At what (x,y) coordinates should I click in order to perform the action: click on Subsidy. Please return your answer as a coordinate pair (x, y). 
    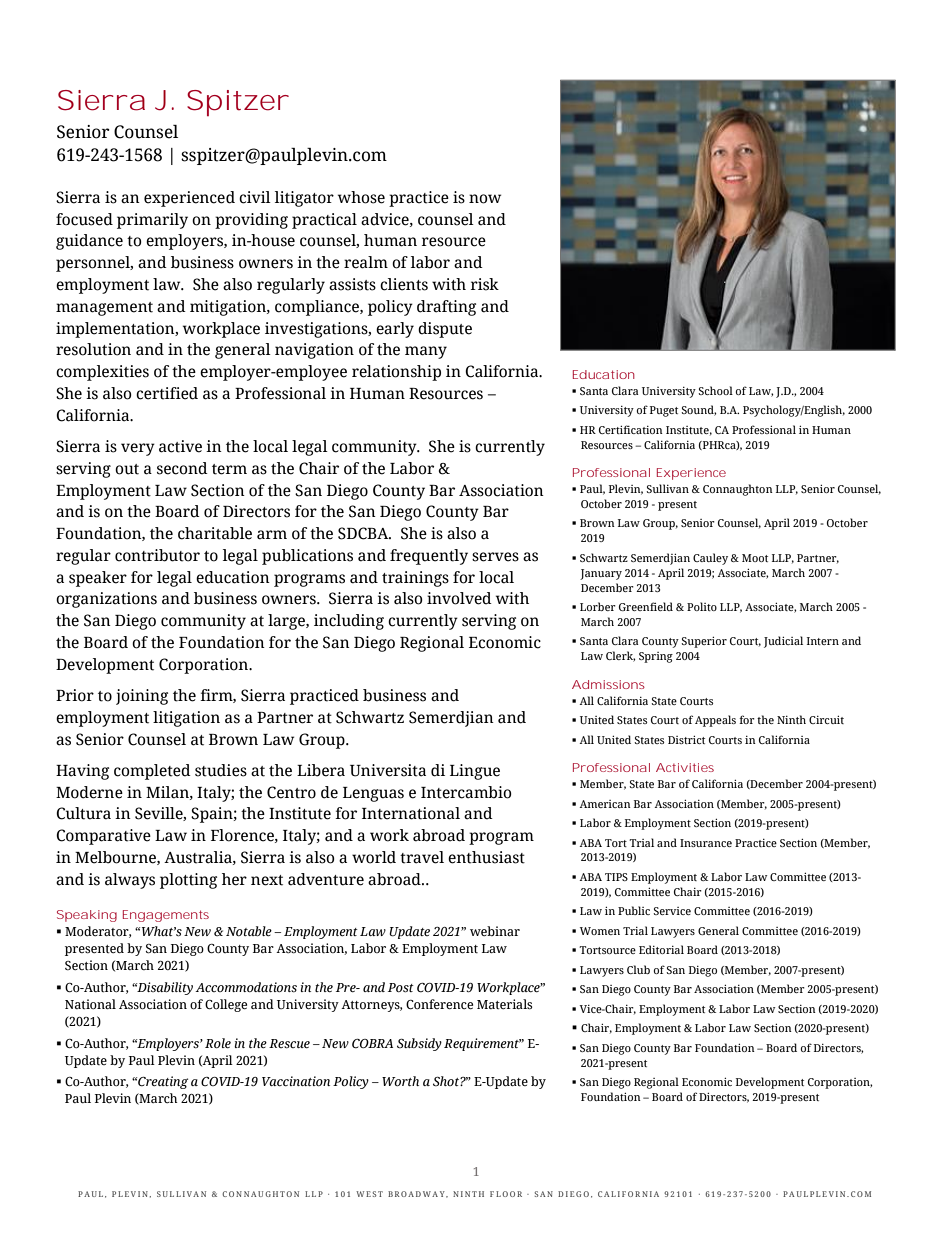
    Looking at the image, I should click on (419, 1044).
